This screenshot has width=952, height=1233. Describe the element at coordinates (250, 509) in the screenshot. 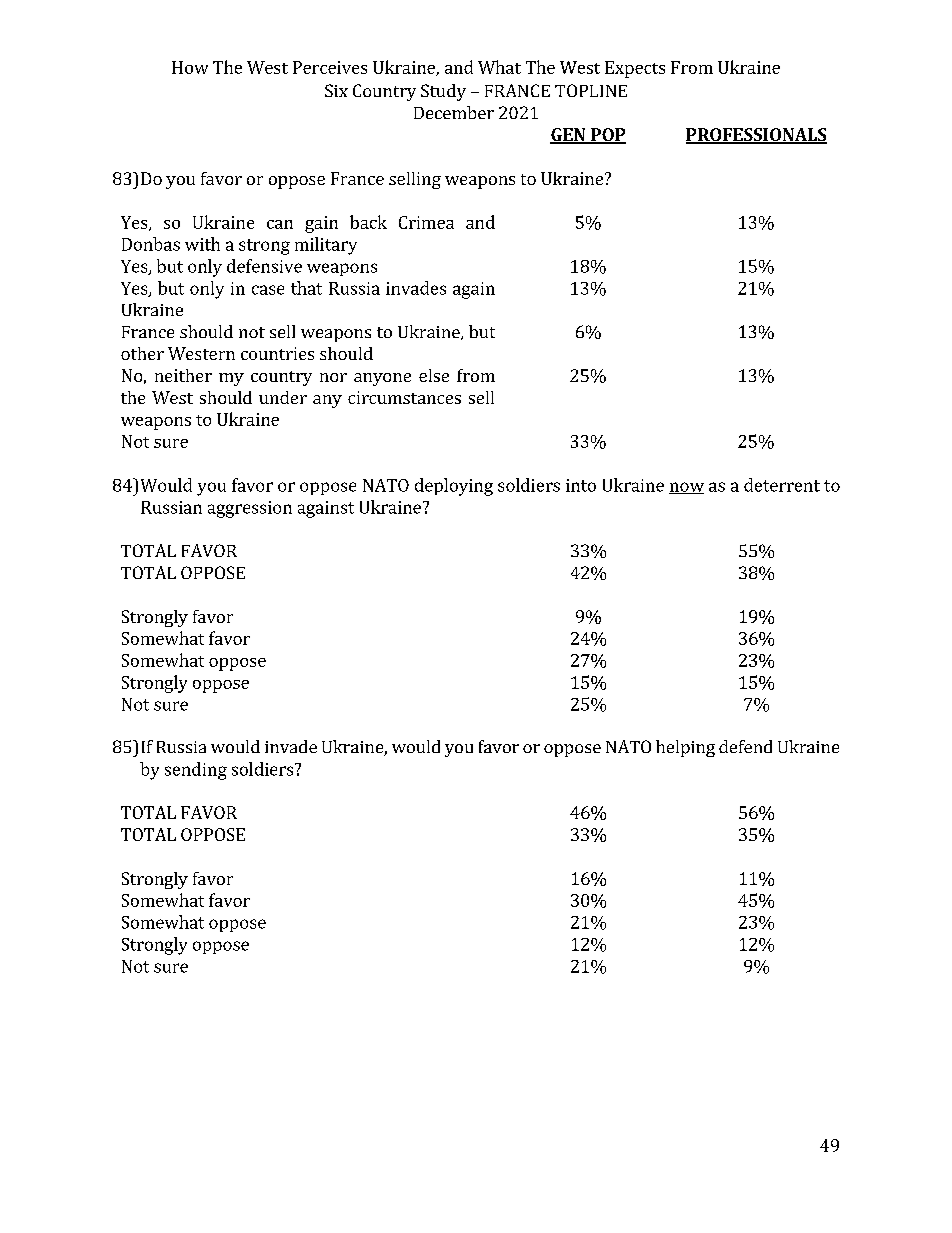

I see `aggression` at that location.
